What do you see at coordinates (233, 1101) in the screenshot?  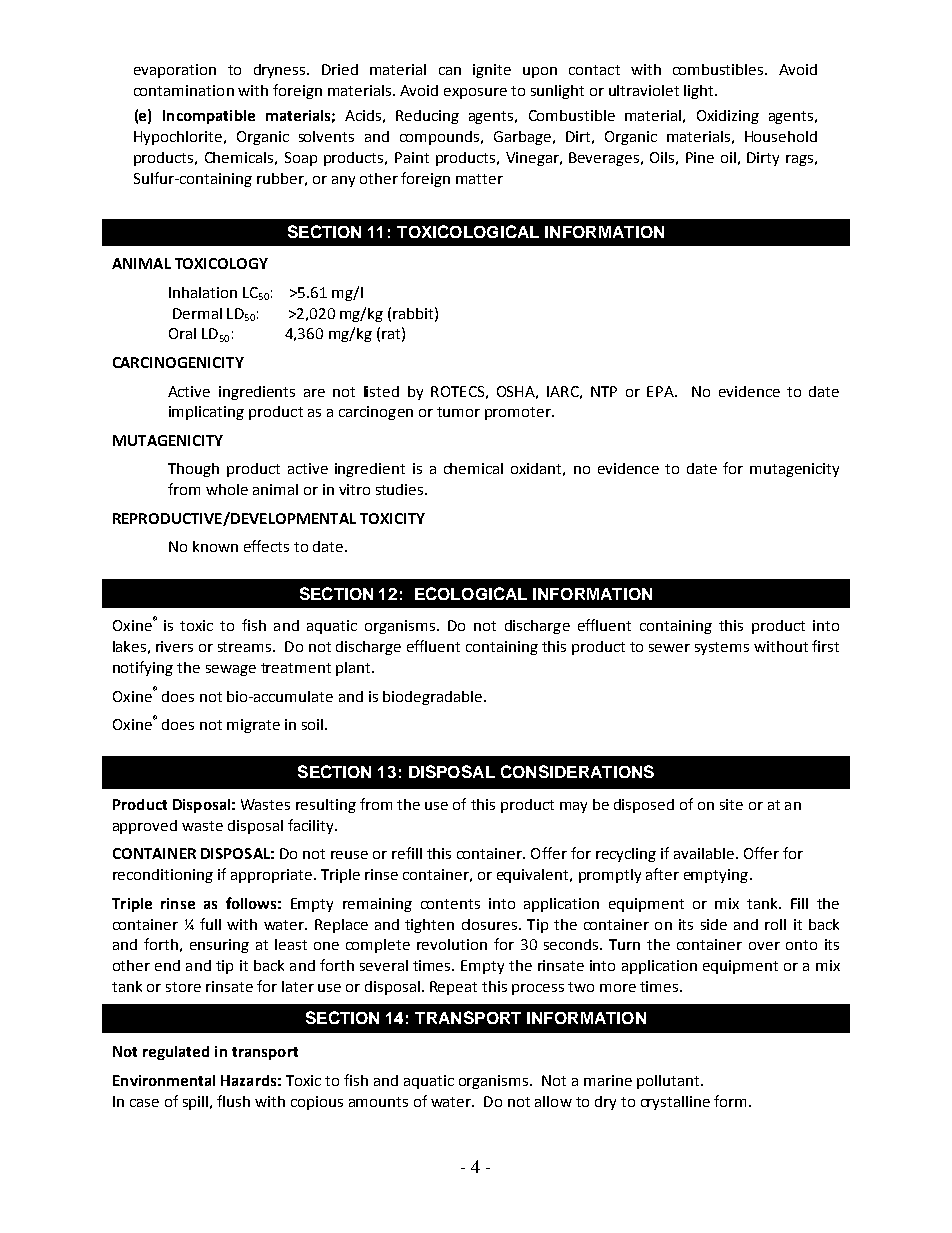 I see `flush` at bounding box center [233, 1101].
